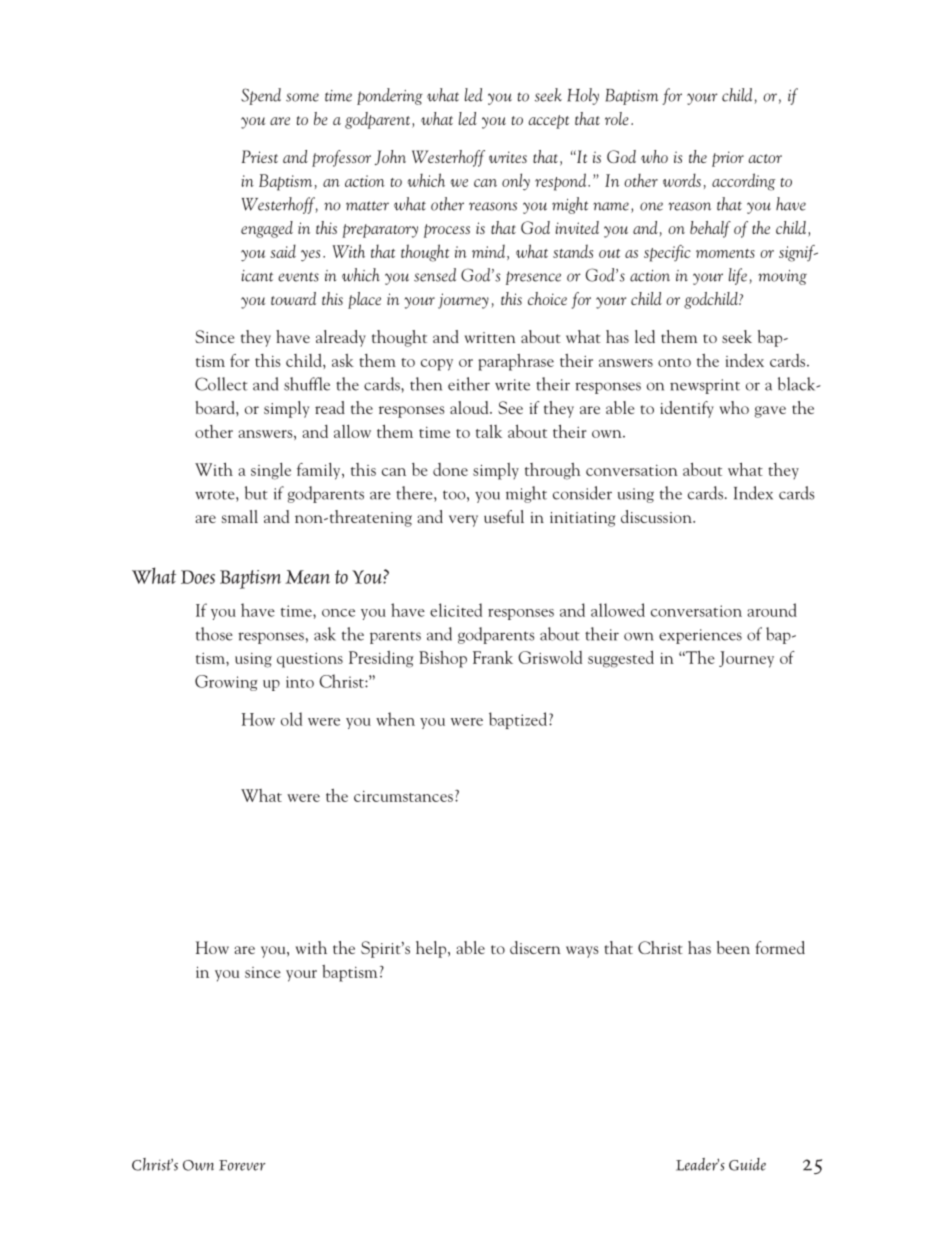 This screenshot has width=952, height=1241. I want to click on accept, so click(548, 122).
